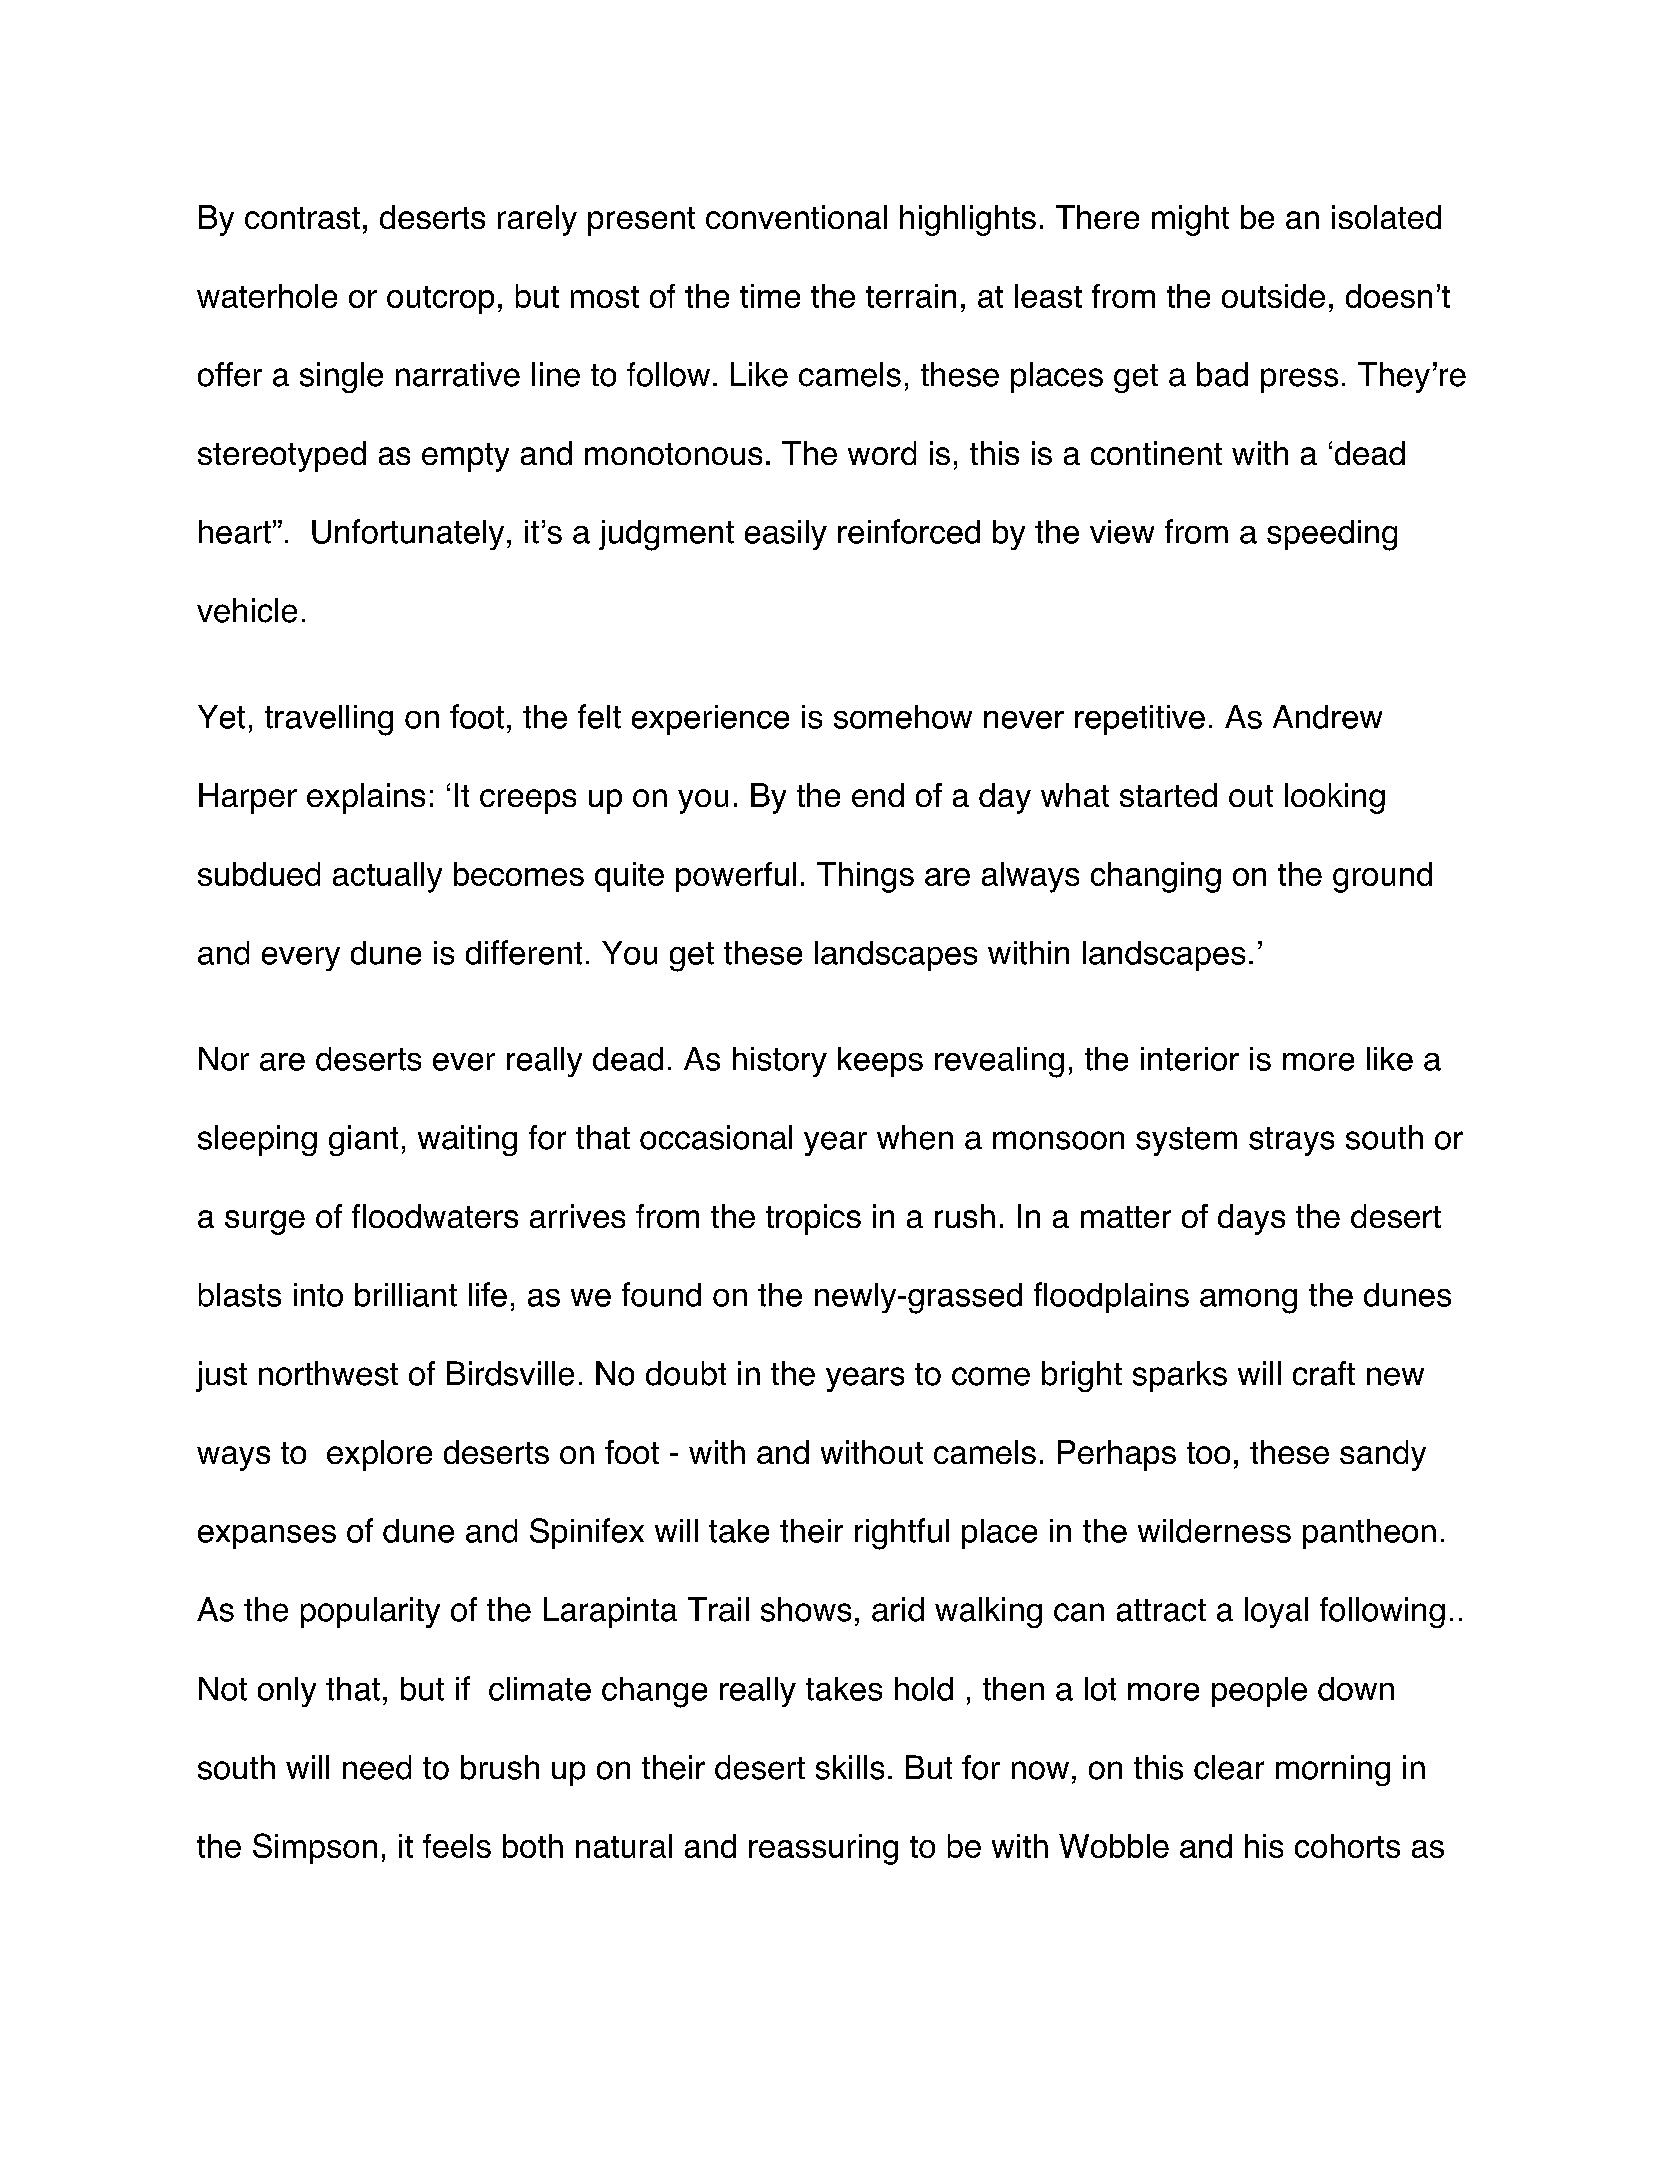 This screenshot has width=1672, height=2163. I want to click on doubt, so click(686, 1373).
